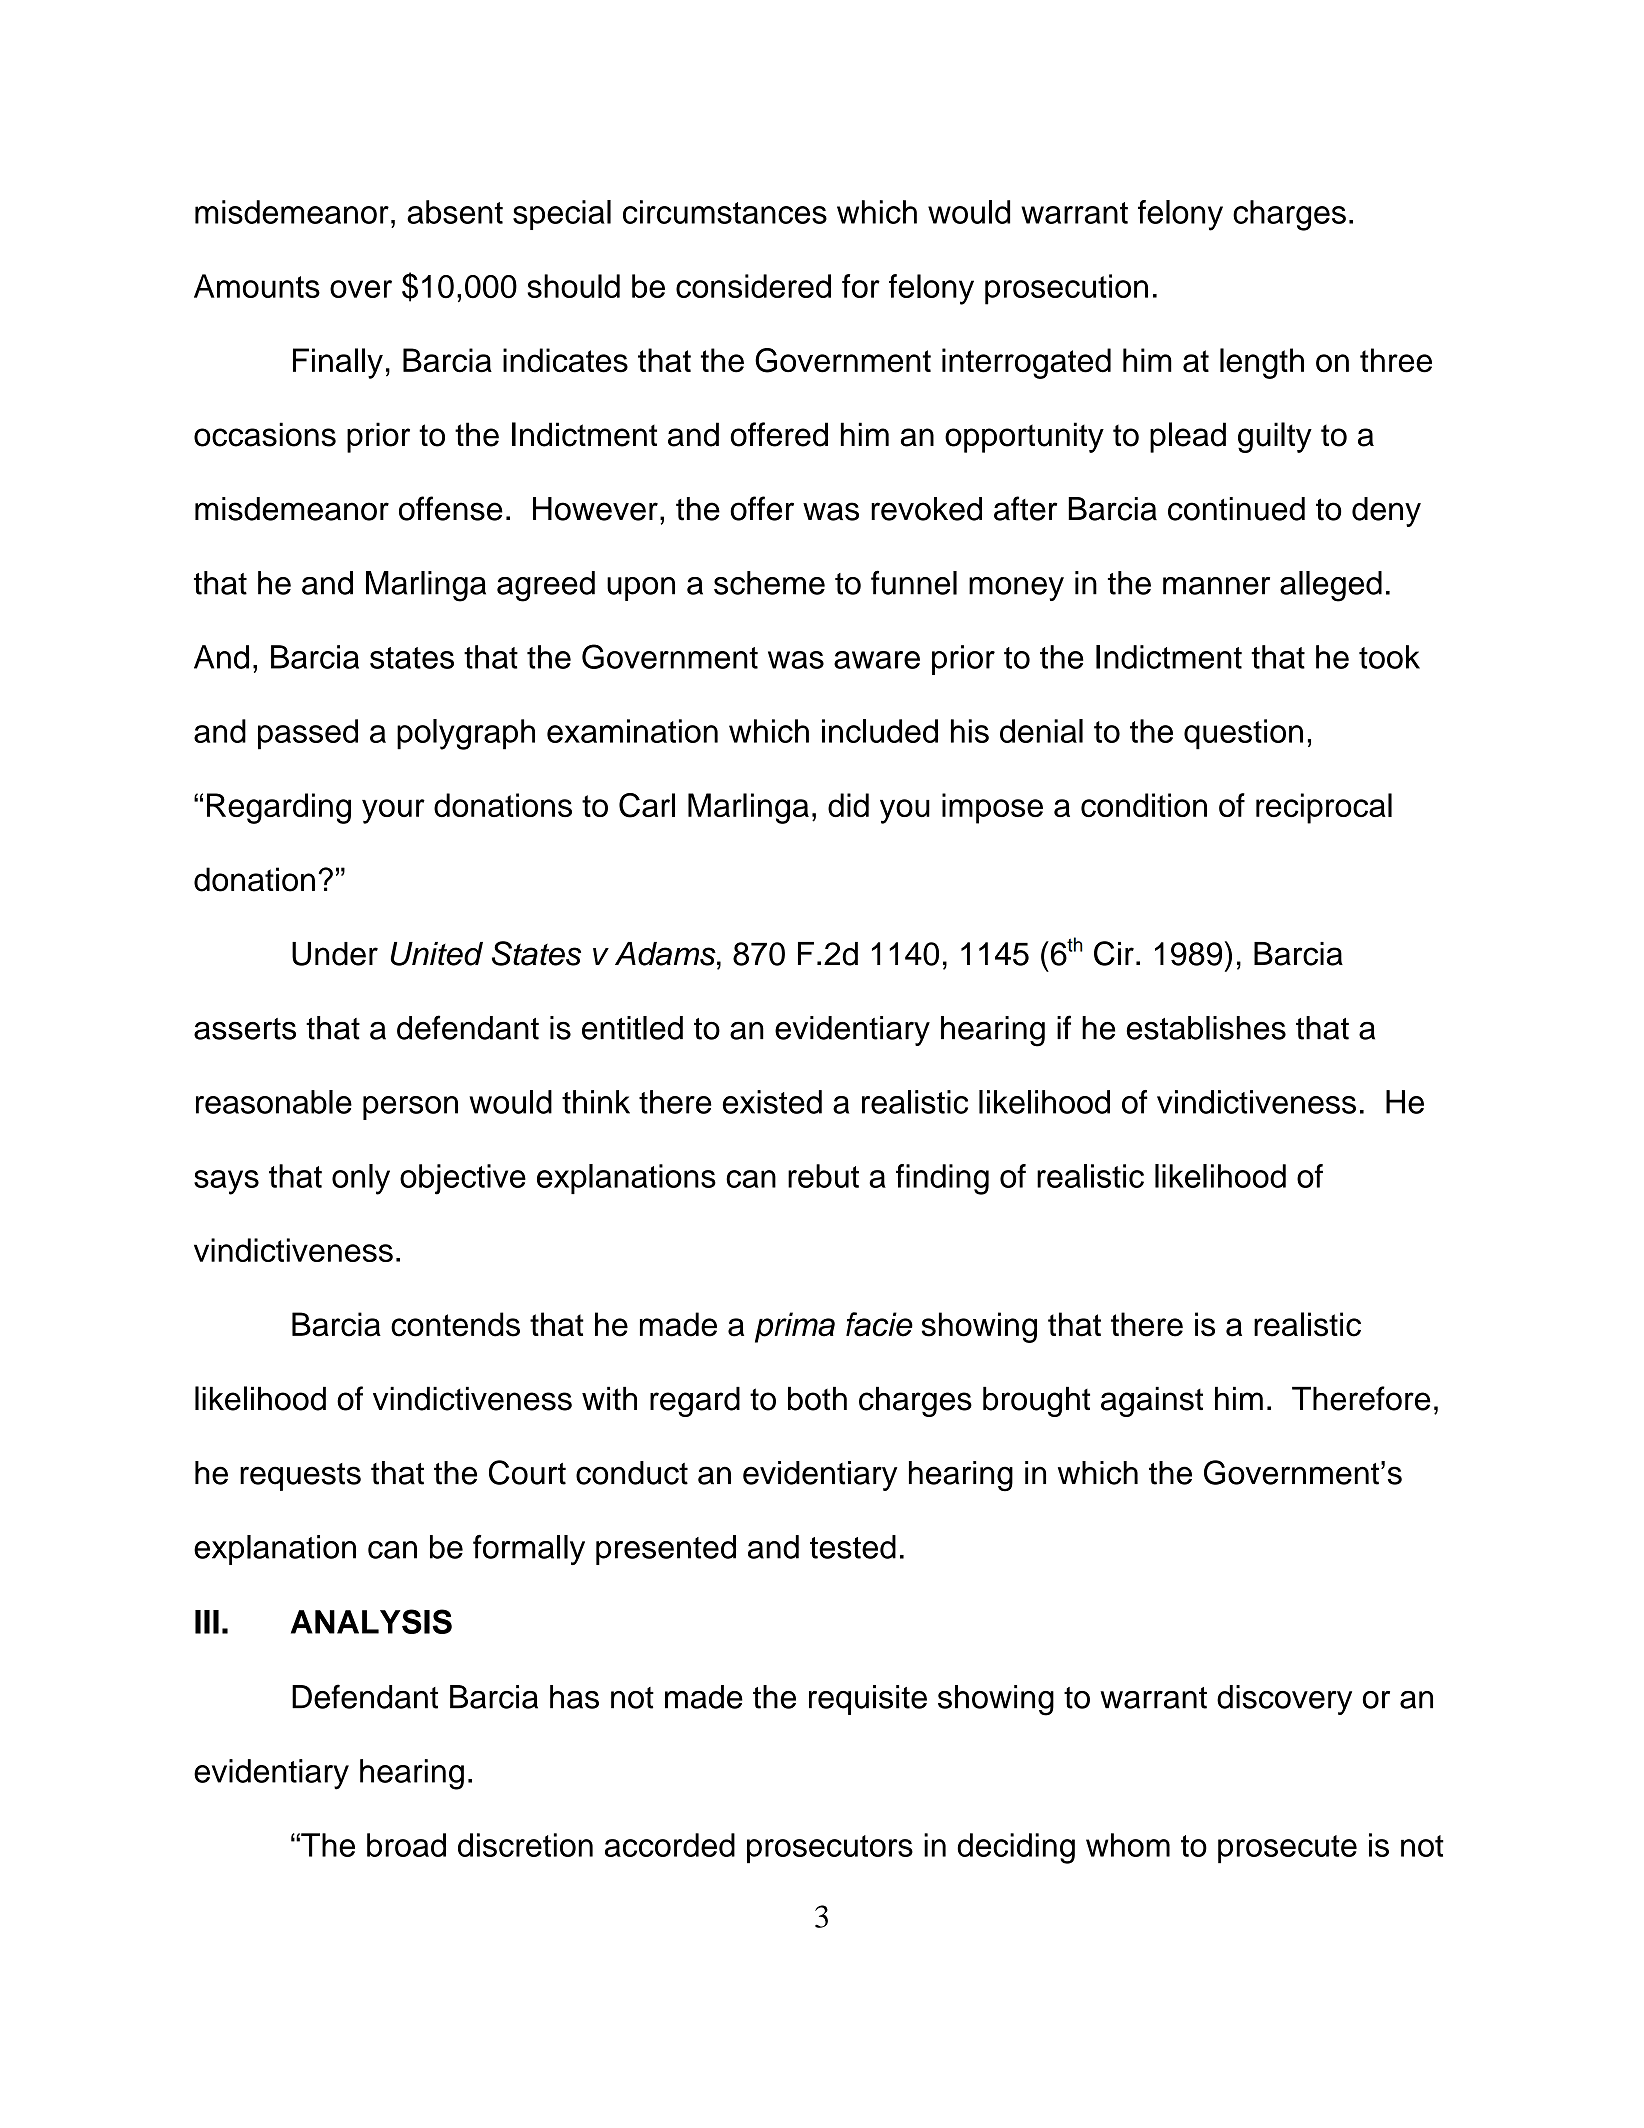 This image has height=2128, width=1644. I want to click on Amounts, so click(257, 286).
